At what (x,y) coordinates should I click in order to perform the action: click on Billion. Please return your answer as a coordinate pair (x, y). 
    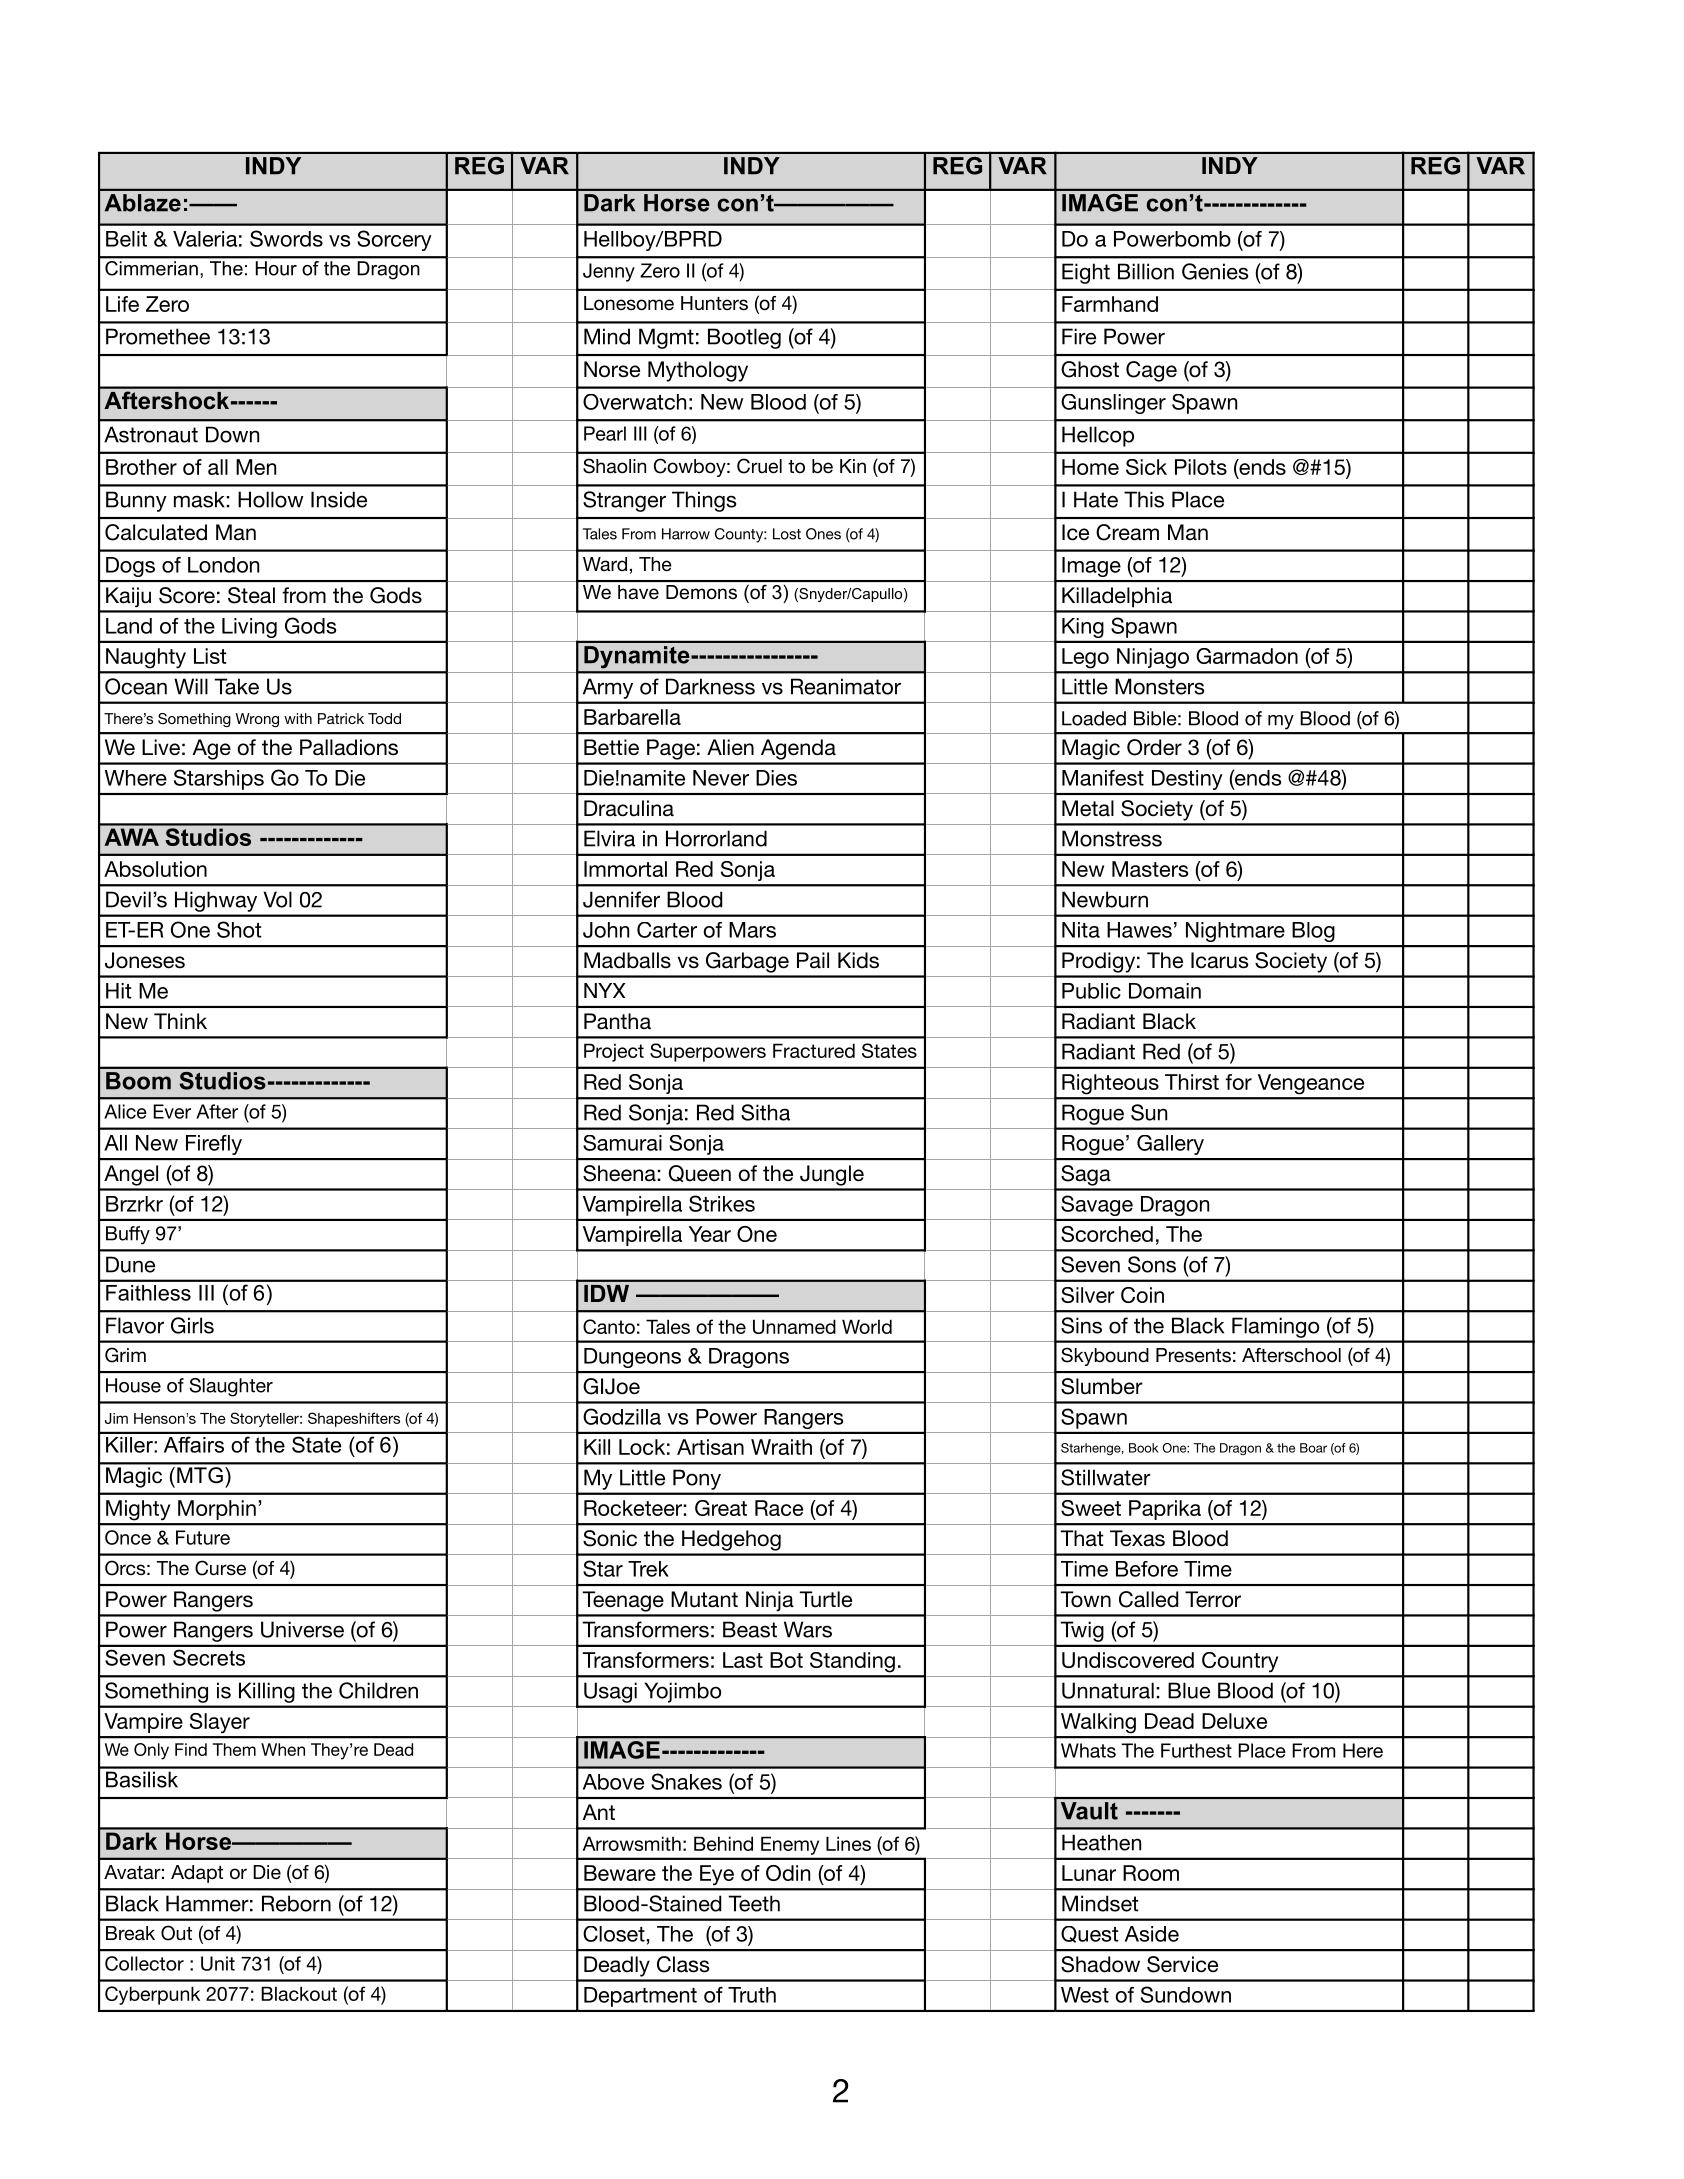
    Looking at the image, I should click on (1146, 271).
